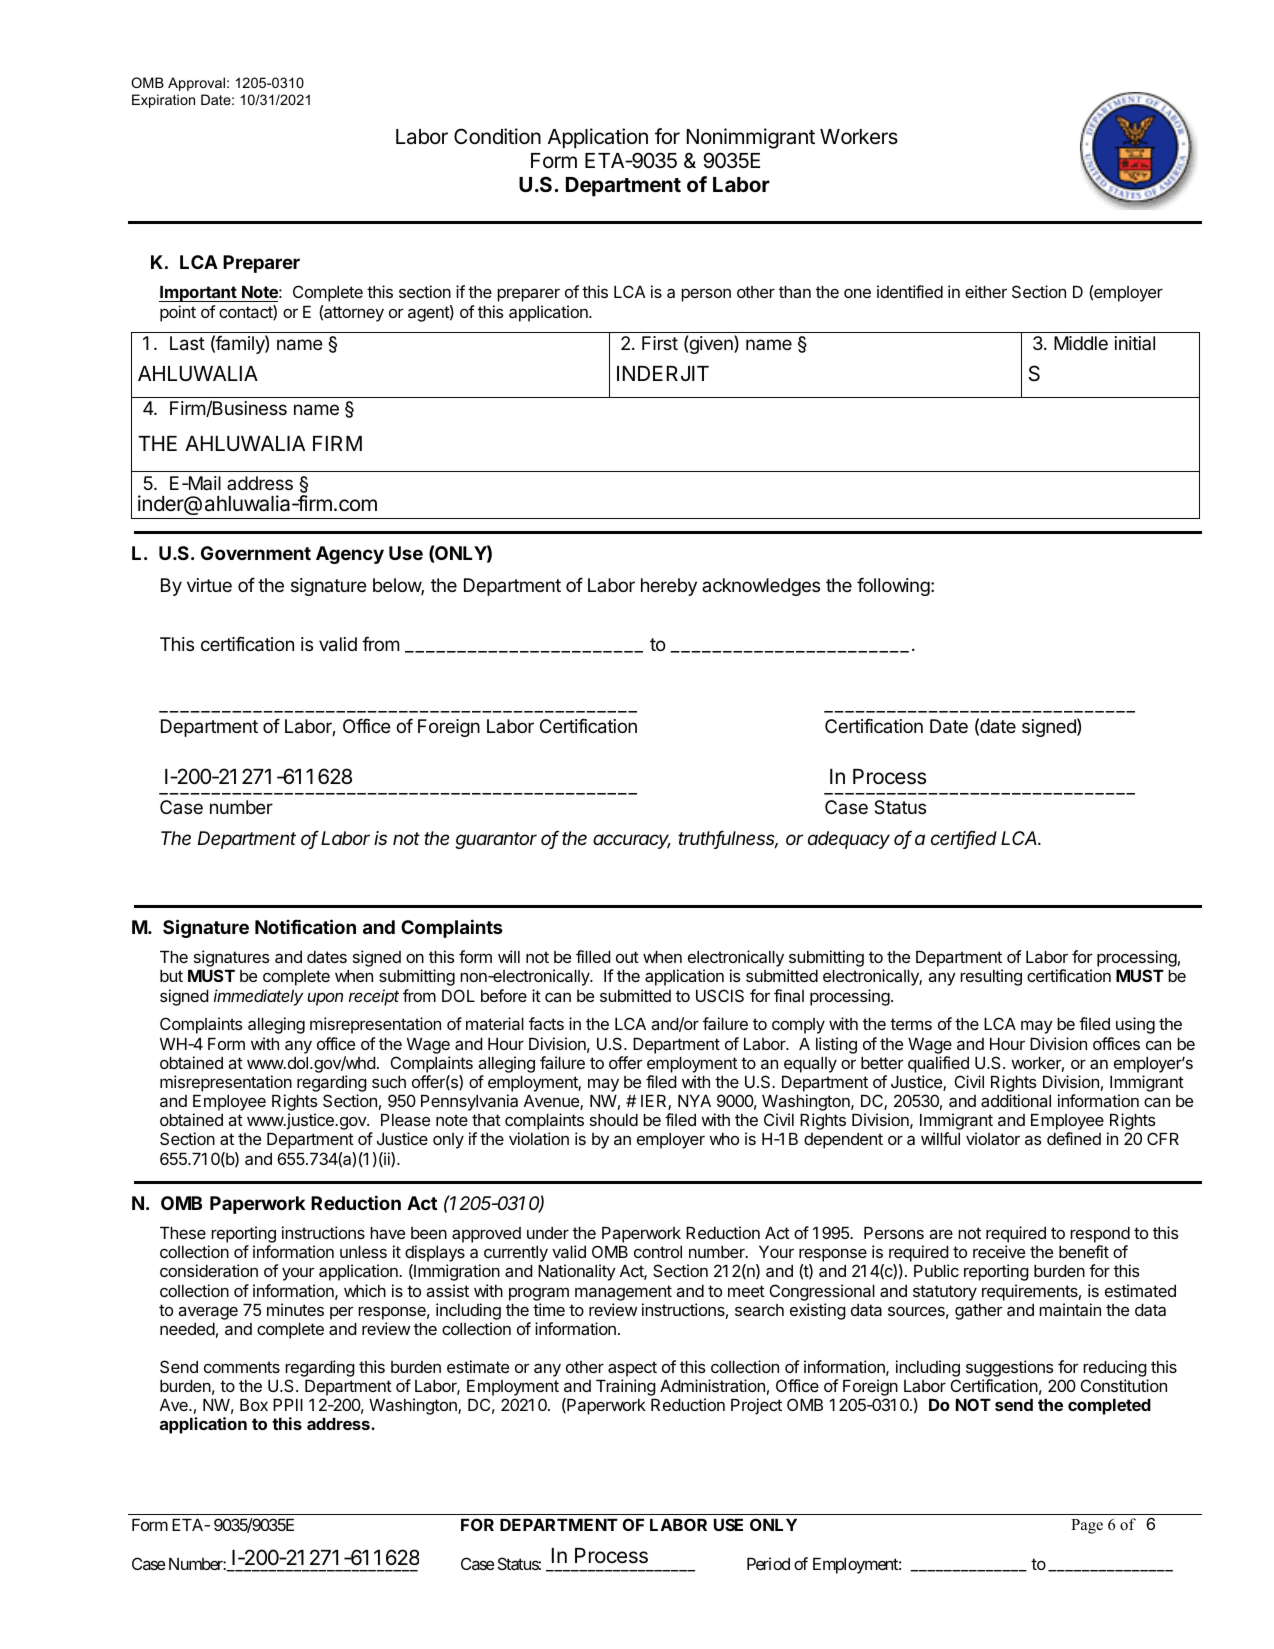 The image size is (1274, 1649). What do you see at coordinates (964, 839) in the document?
I see `certified` at bounding box center [964, 839].
